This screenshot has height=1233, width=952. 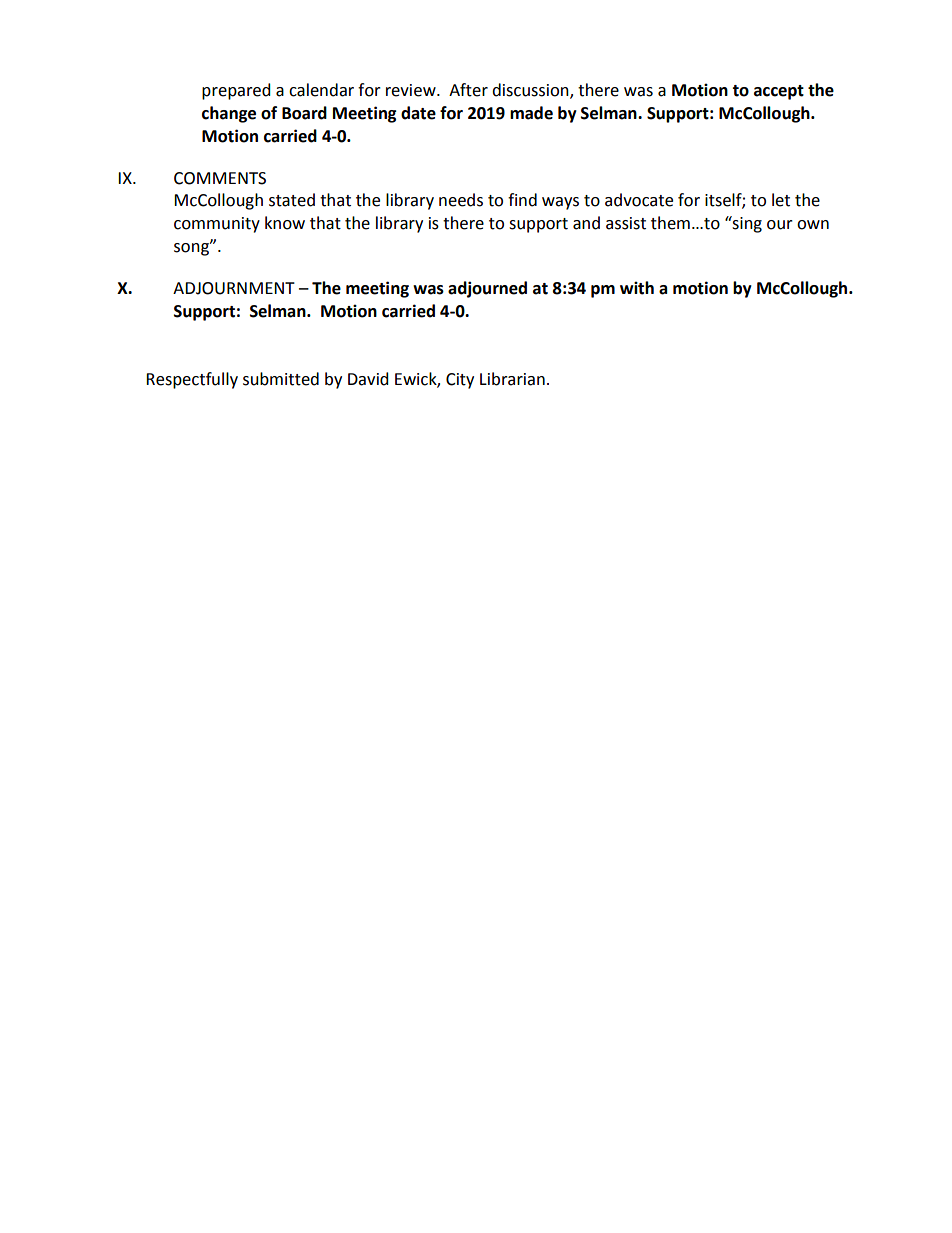 I want to click on prepared, so click(x=236, y=91).
